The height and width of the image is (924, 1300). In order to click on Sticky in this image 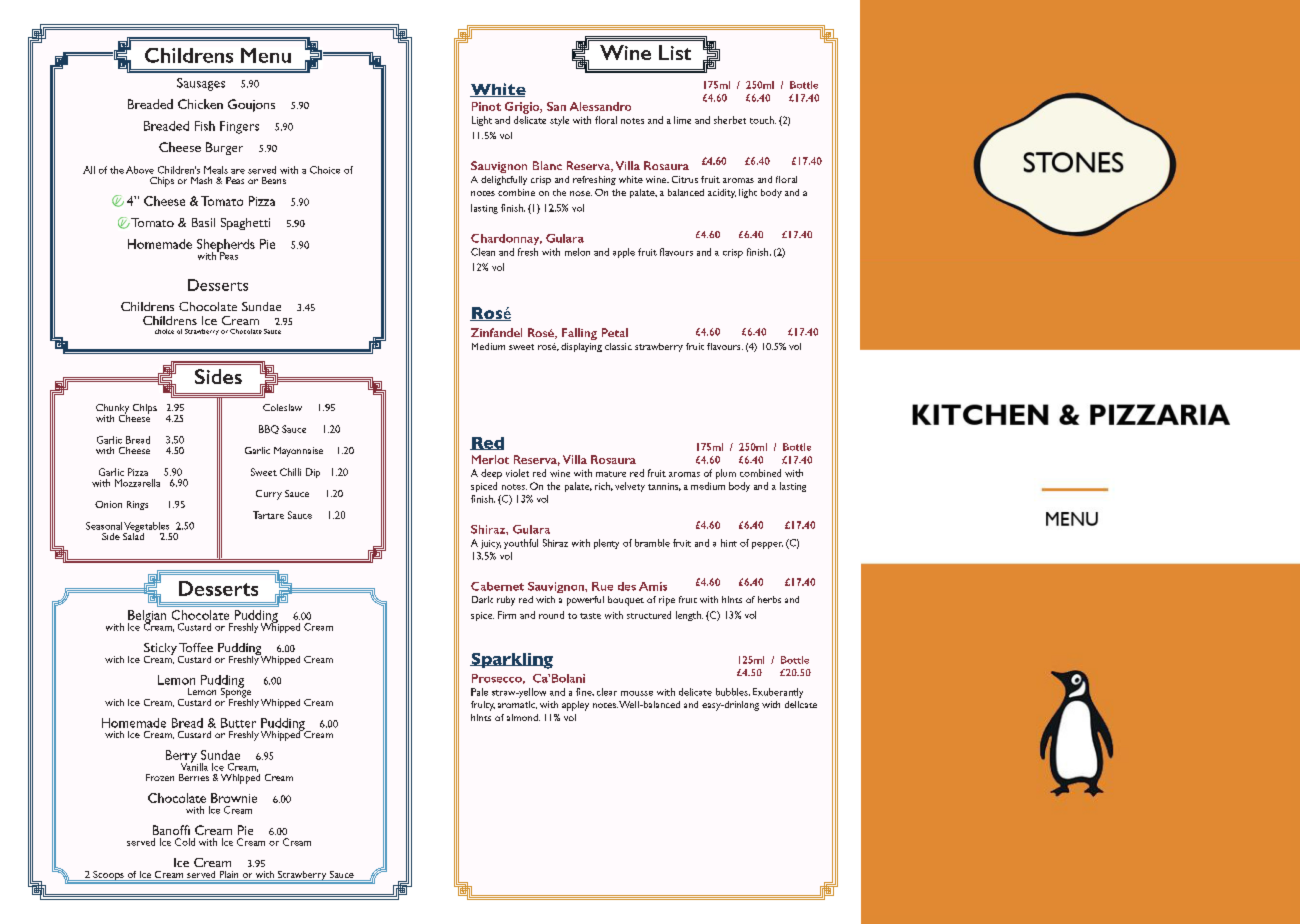, I will do `click(161, 650)`.
